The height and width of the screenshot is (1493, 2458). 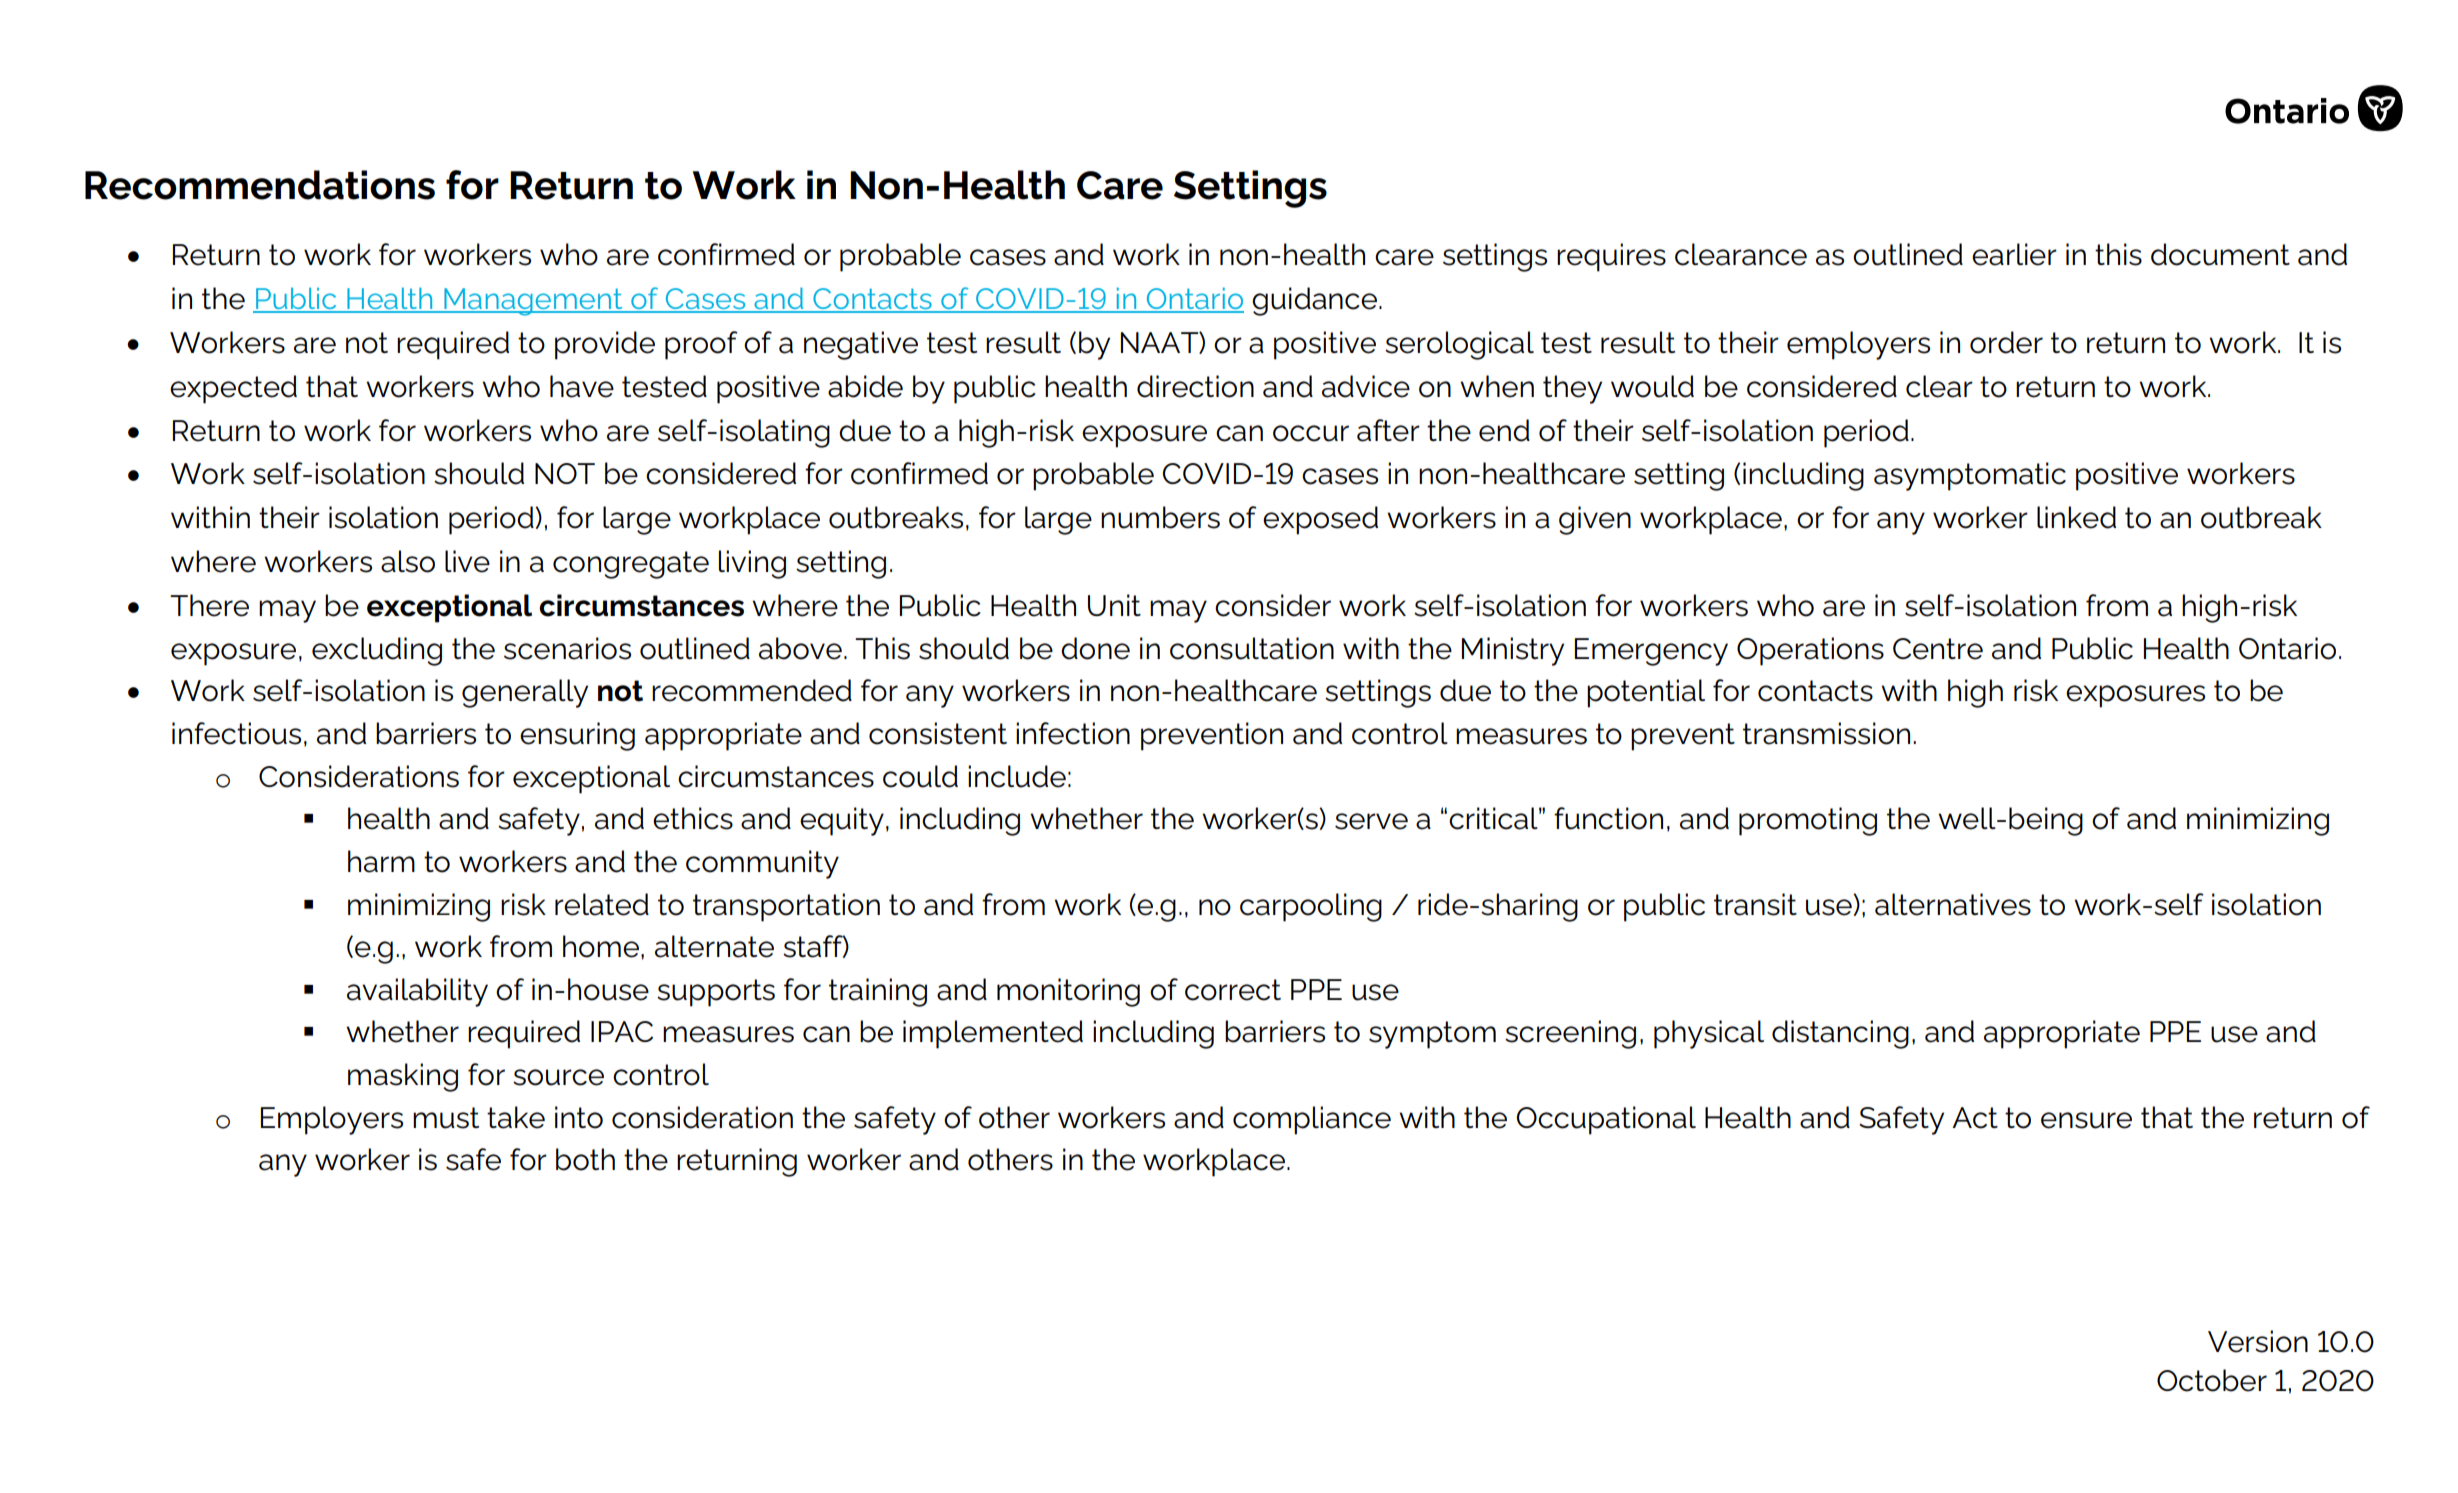 I want to click on Recommendations, so click(x=260, y=185).
